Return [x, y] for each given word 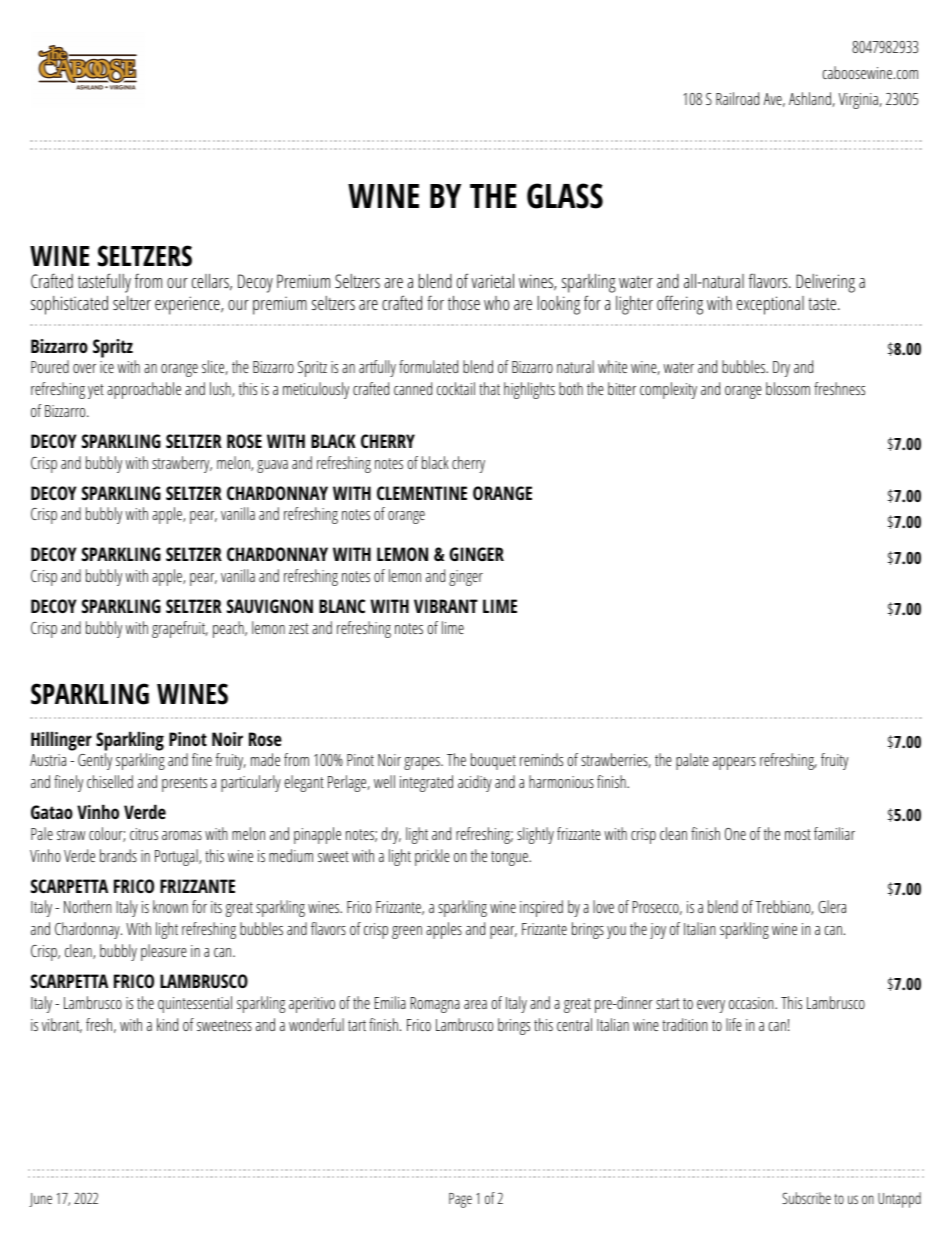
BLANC [342, 606]
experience [188, 305]
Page [460, 1200]
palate [692, 761]
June [40, 1200]
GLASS [565, 196]
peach [229, 629]
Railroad [737, 98]
